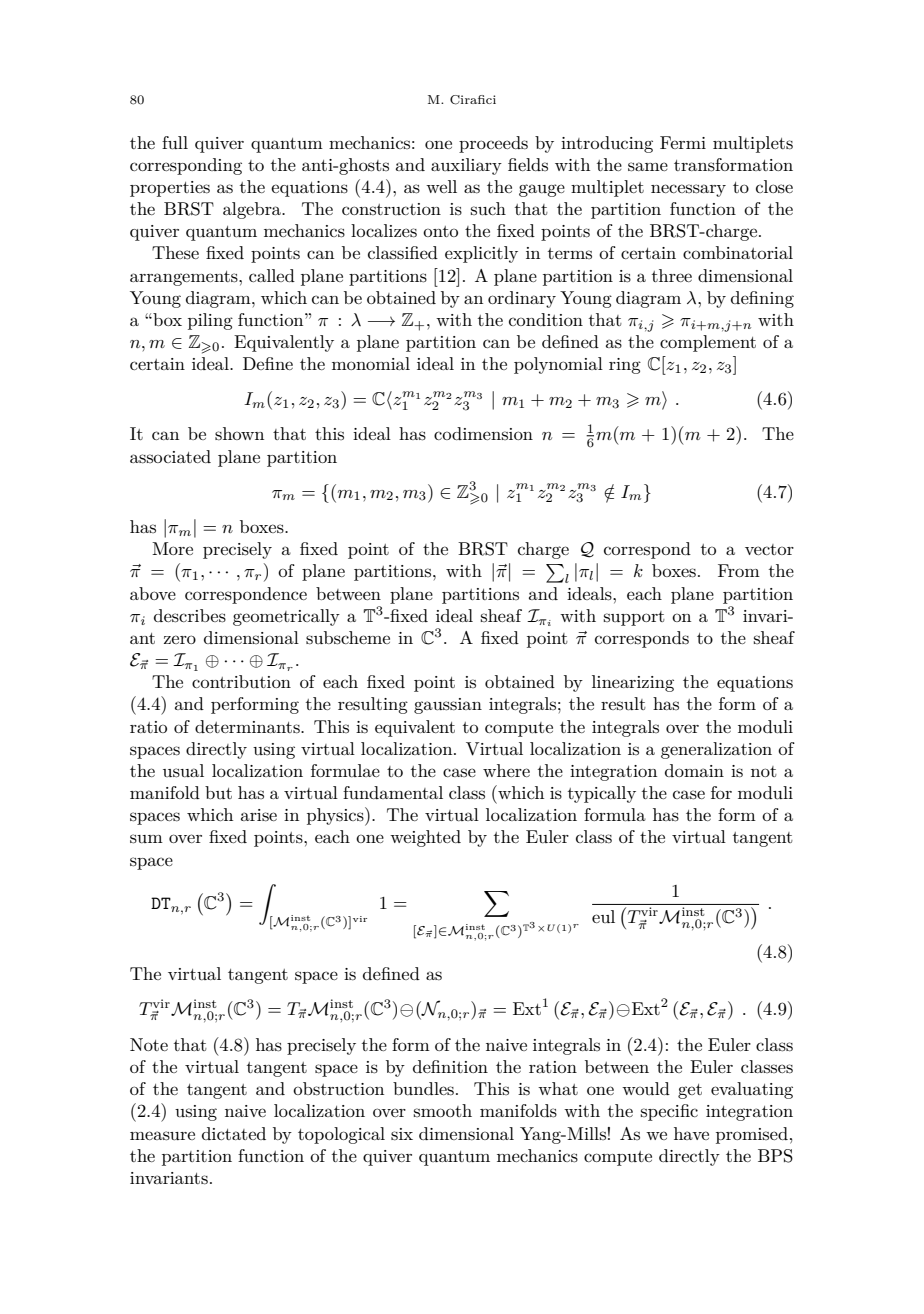 The width and height of the image is (924, 1314). Describe the element at coordinates (483, 433) in the image. I see `codimension` at that location.
